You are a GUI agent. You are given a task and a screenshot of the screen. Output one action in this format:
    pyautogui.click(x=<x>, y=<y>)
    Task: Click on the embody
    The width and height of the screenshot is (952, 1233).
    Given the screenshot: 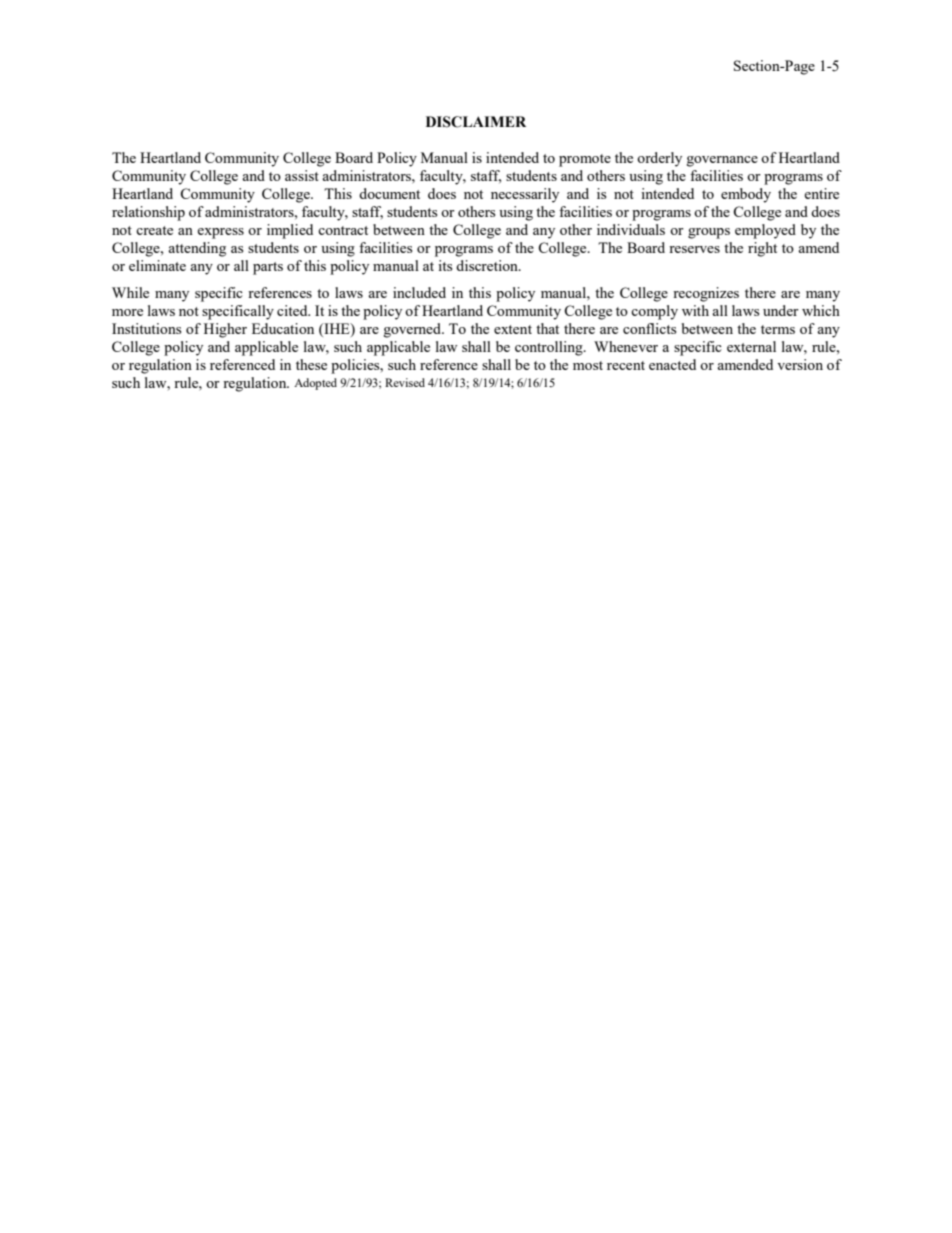 What is the action you would take?
    pyautogui.click(x=746, y=195)
